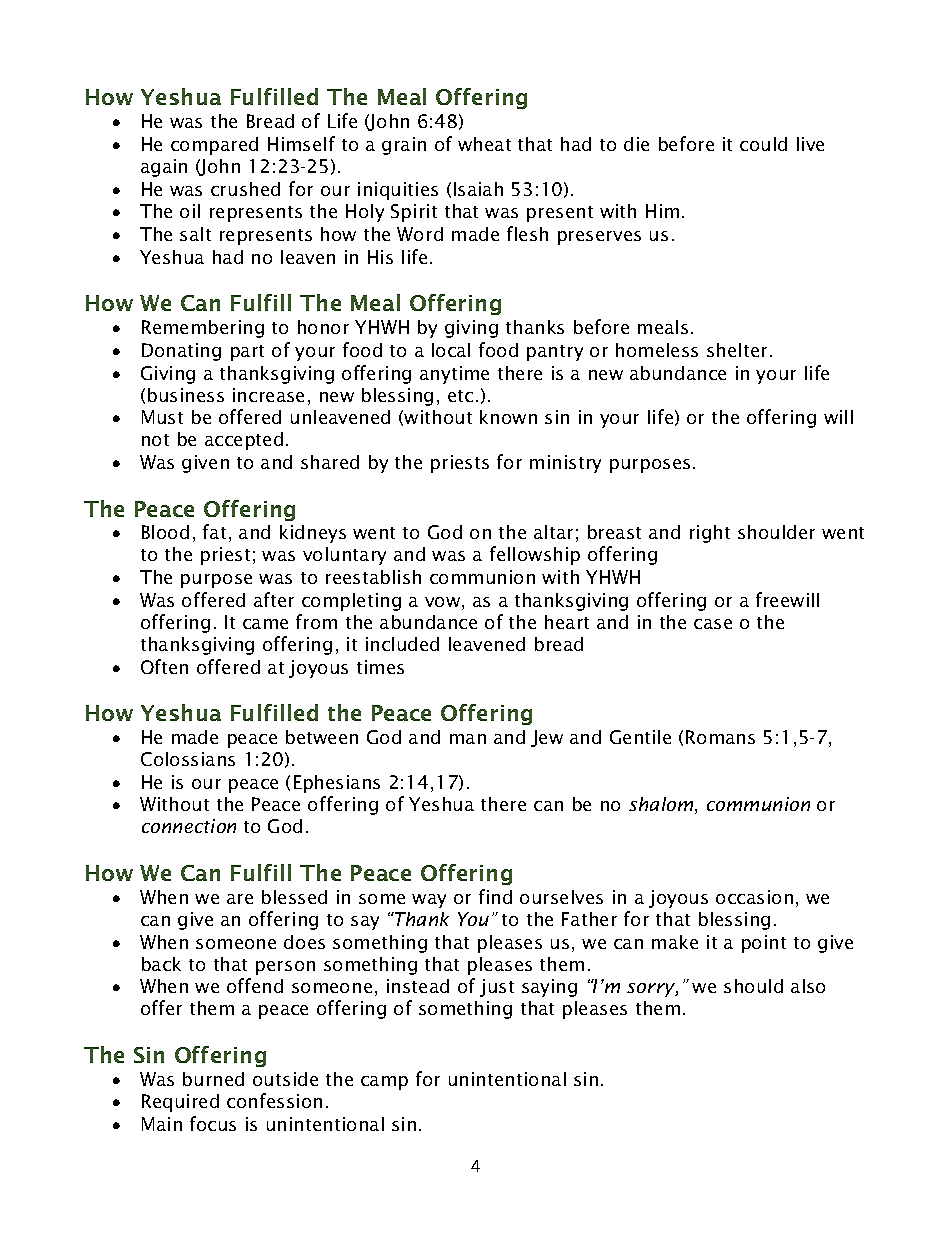 The image size is (952, 1233). Describe the element at coordinates (213, 1079) in the screenshot. I see `burned` at that location.
